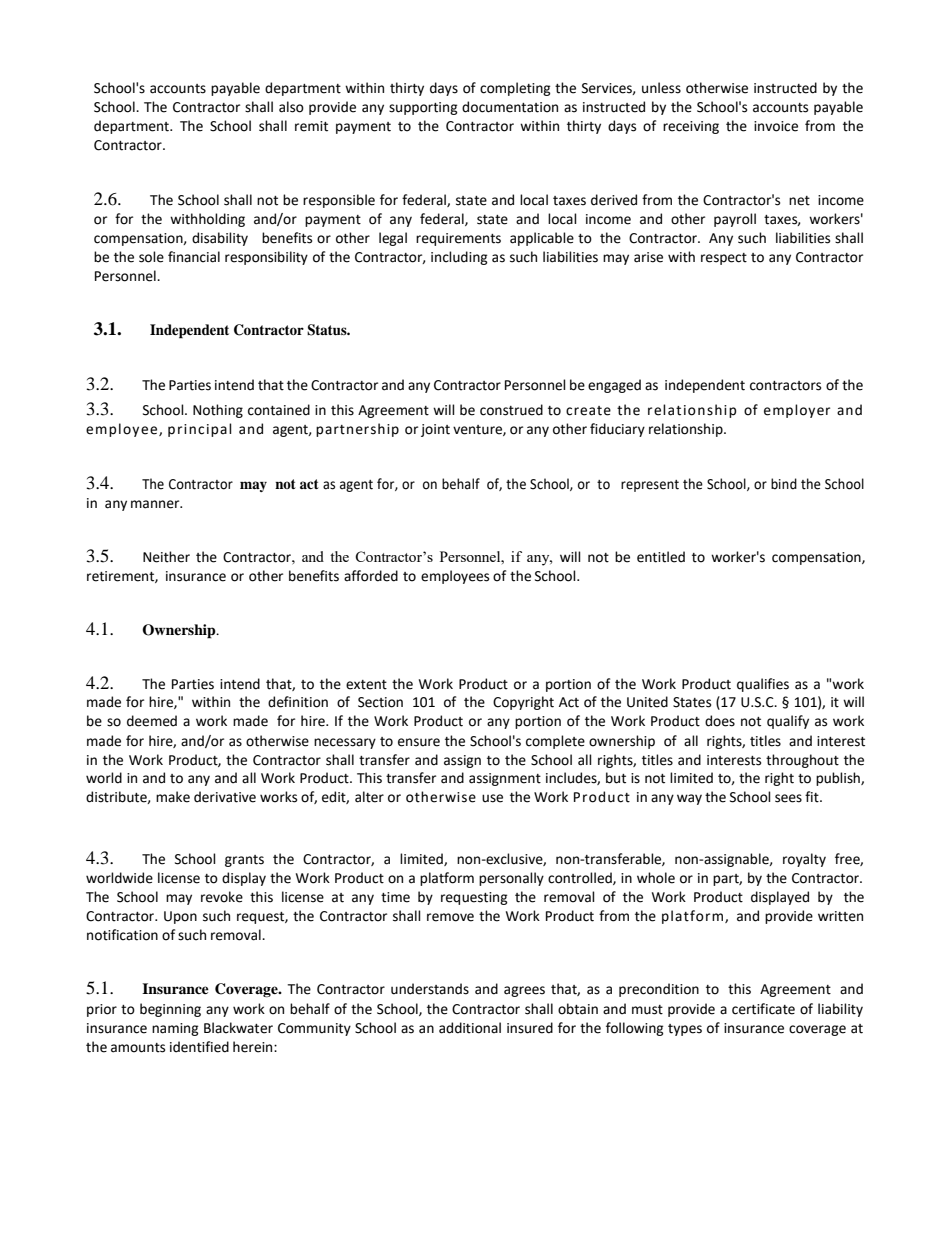  I want to click on principal, so click(200, 430).
